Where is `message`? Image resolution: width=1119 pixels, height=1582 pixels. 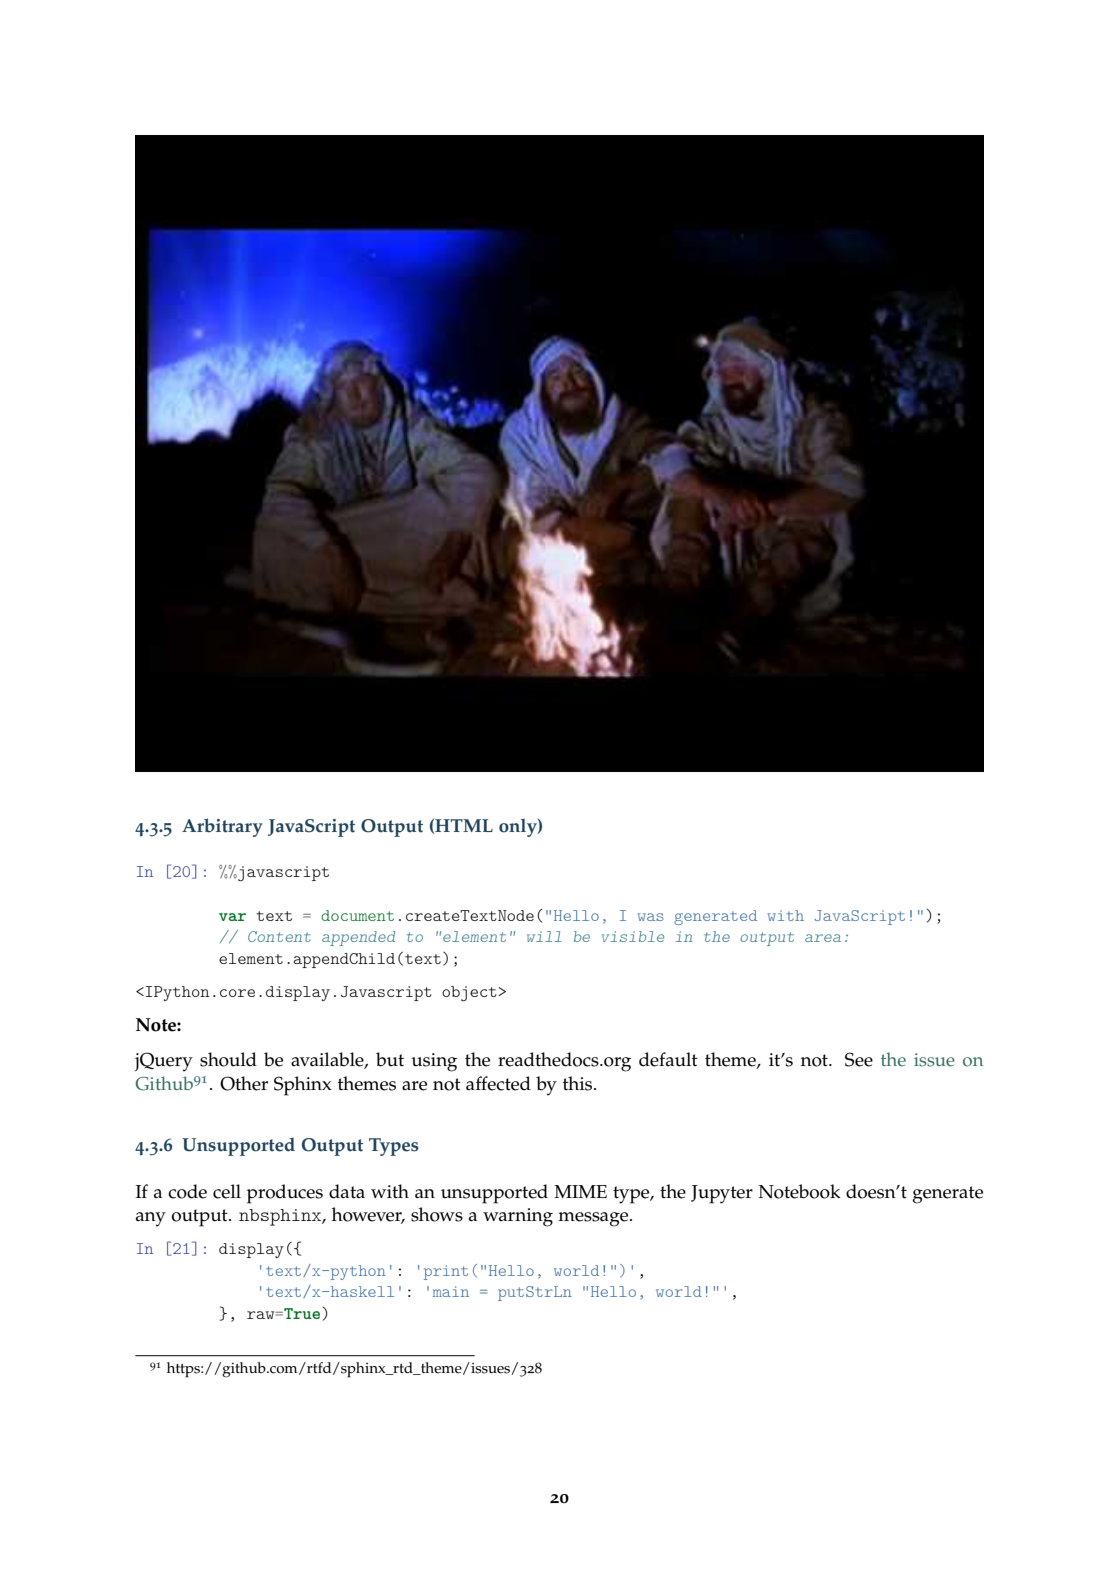 message is located at coordinates (594, 1219).
